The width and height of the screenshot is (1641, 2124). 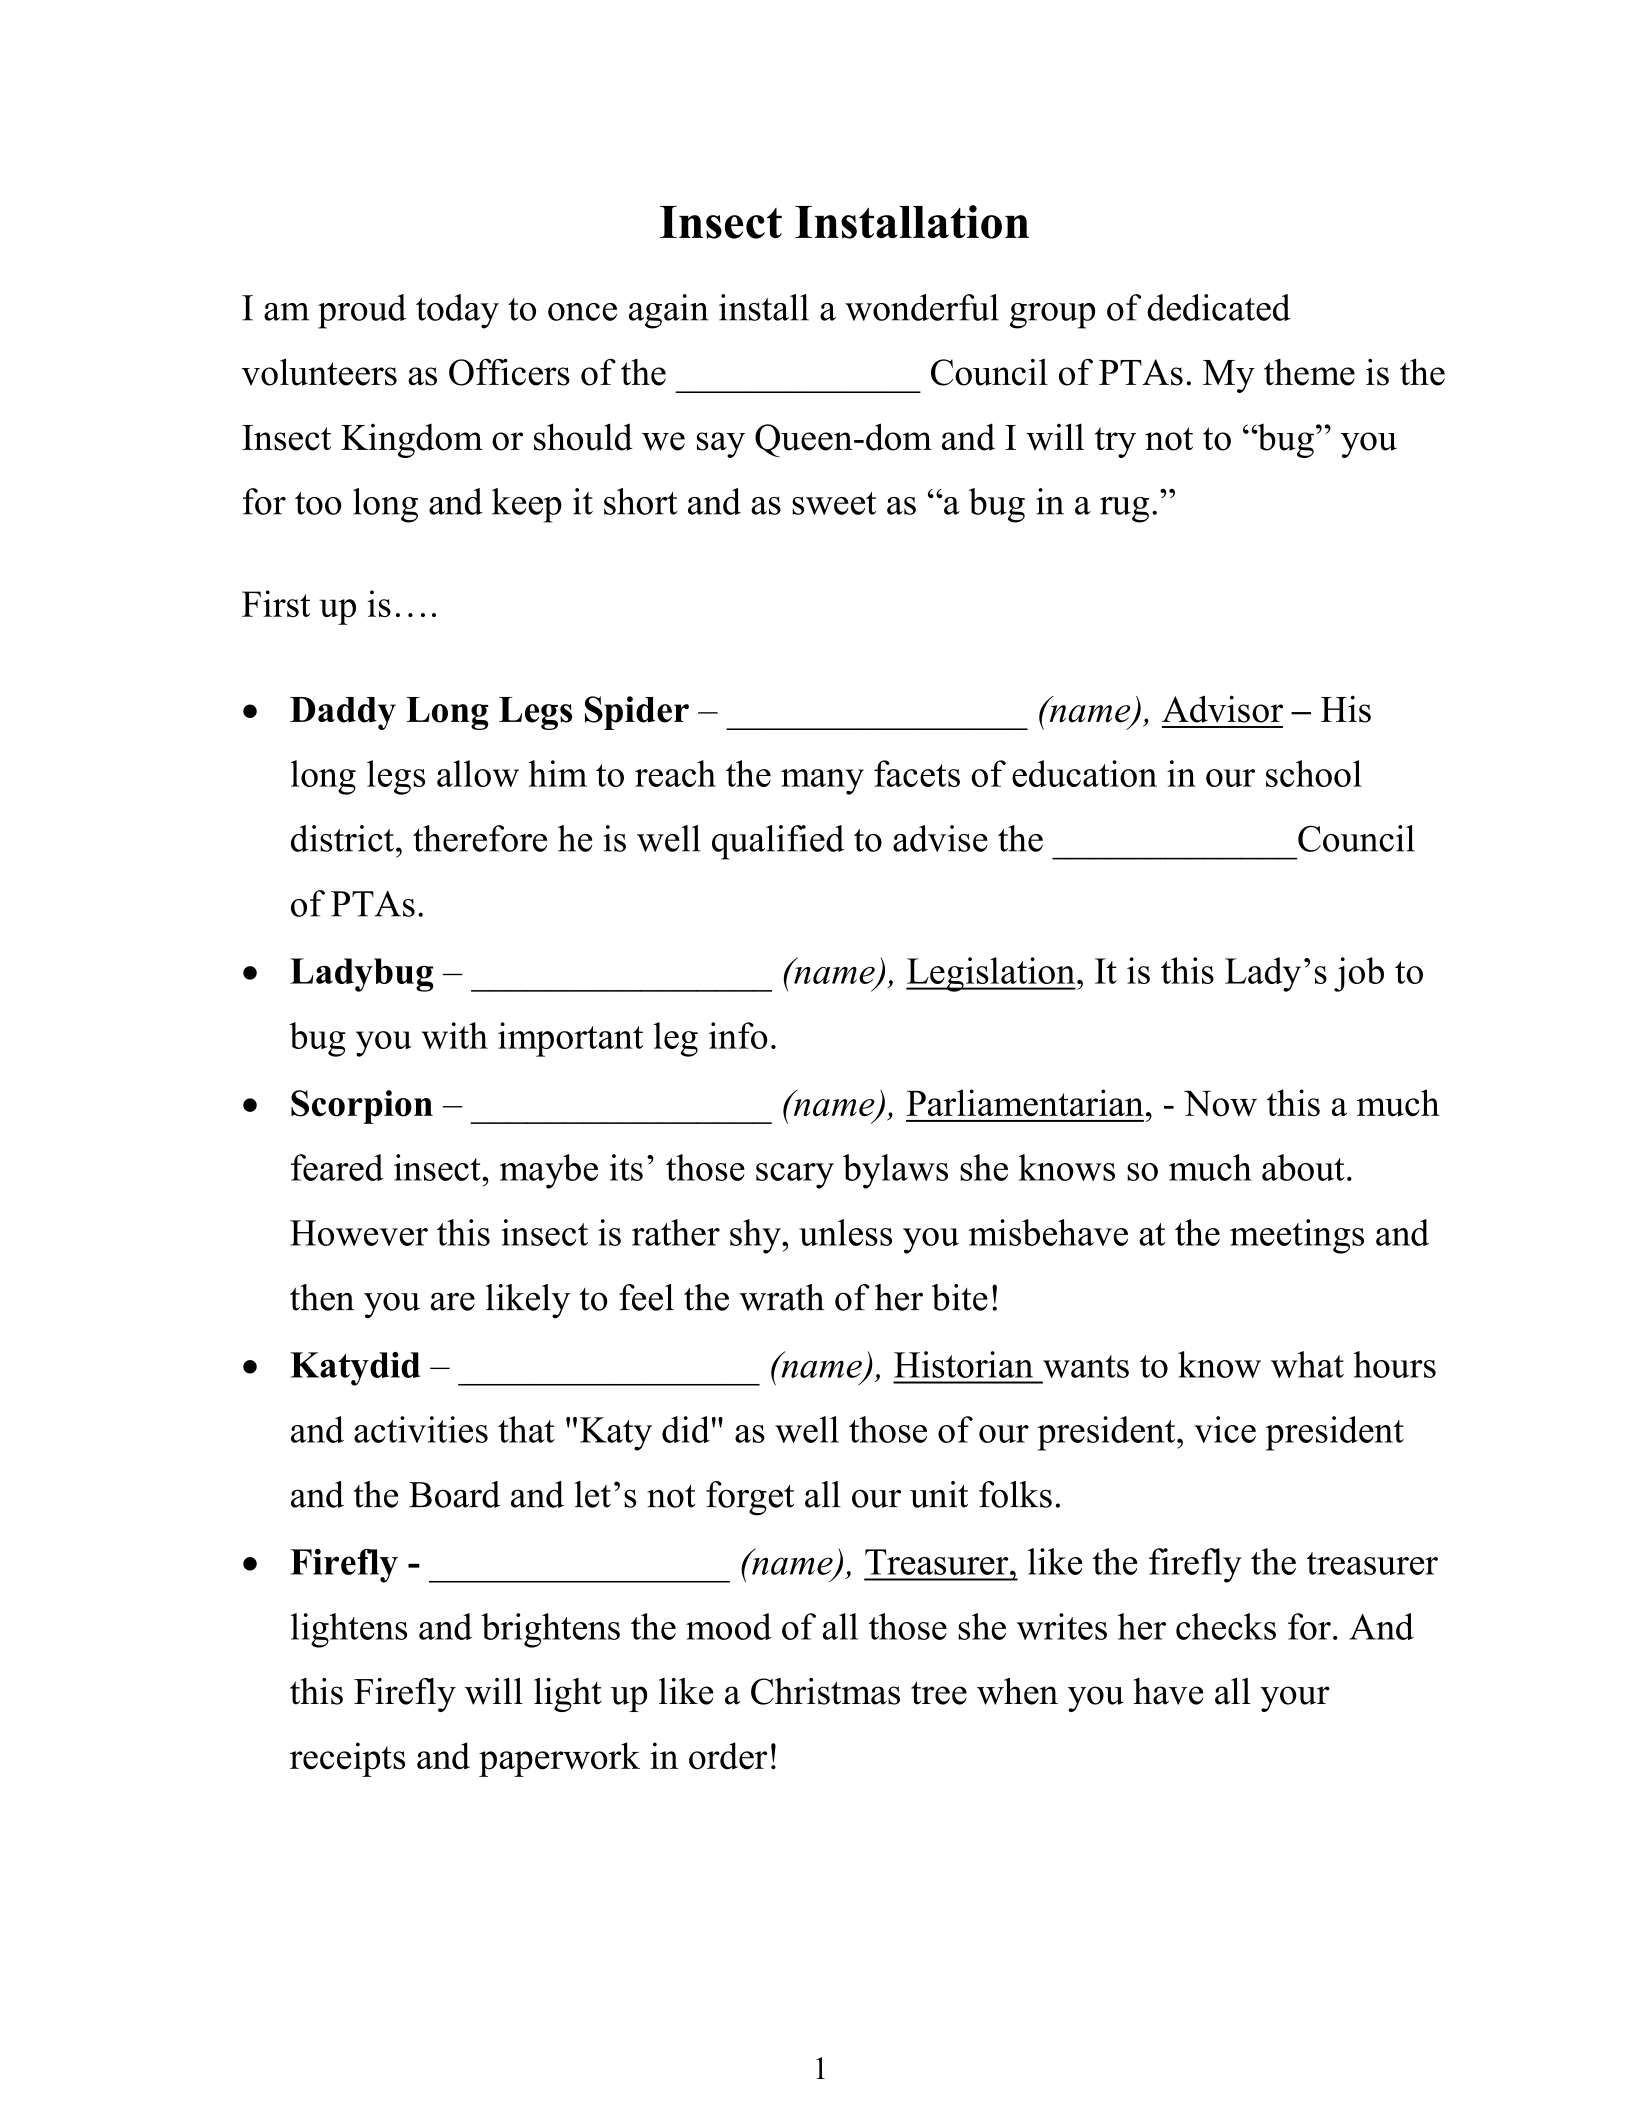 What do you see at coordinates (454, 1035) in the screenshot?
I see `with` at bounding box center [454, 1035].
